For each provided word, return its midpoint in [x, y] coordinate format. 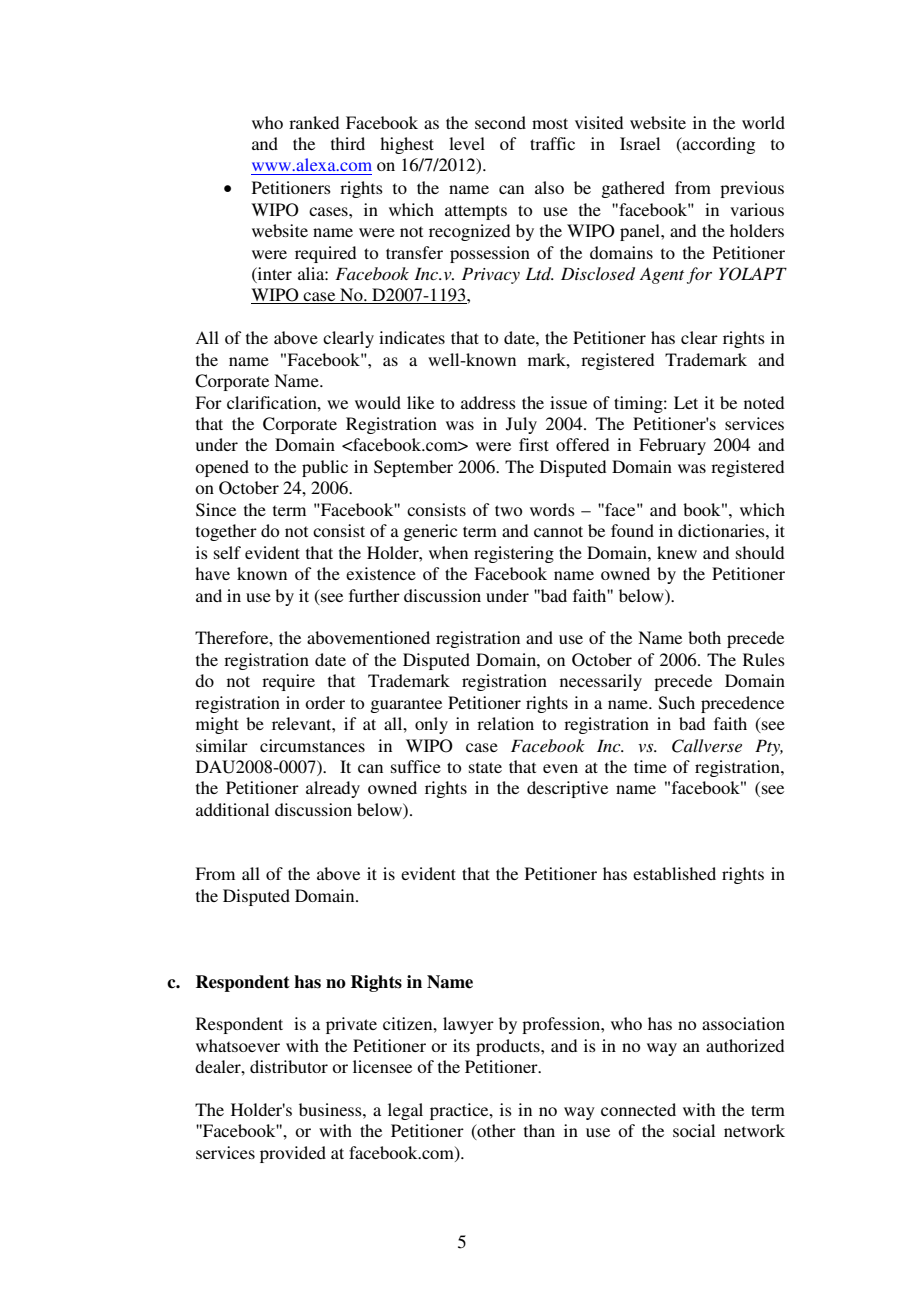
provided [293, 1154]
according [717, 145]
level [467, 143]
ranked [314, 122]
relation [505, 723]
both [704, 637]
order [325, 702]
